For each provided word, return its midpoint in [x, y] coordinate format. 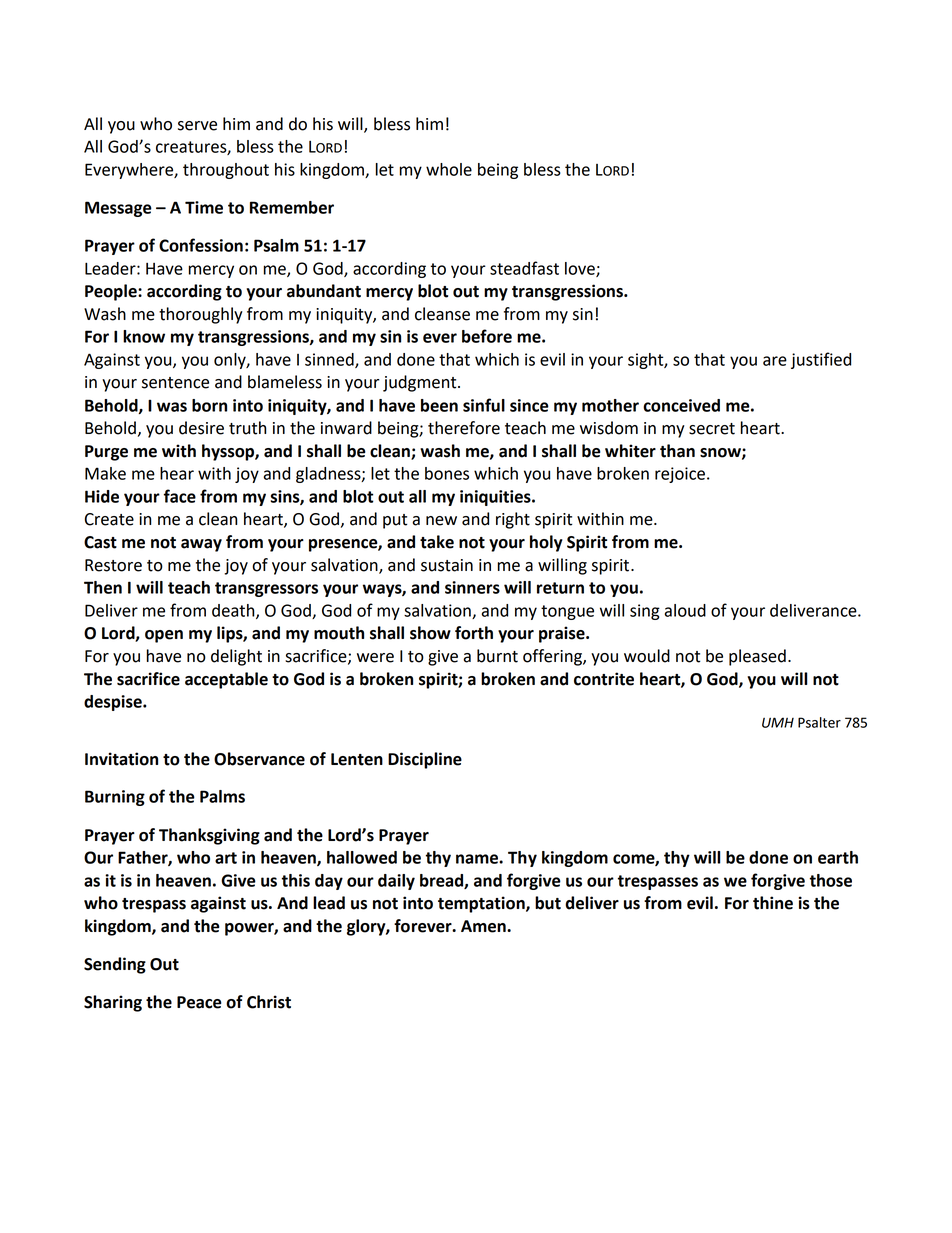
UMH [778, 722]
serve [197, 126]
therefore [464, 428]
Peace [199, 1002]
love [581, 269]
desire [201, 428]
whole [449, 169]
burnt [497, 656]
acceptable [226, 680]
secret [712, 429]
